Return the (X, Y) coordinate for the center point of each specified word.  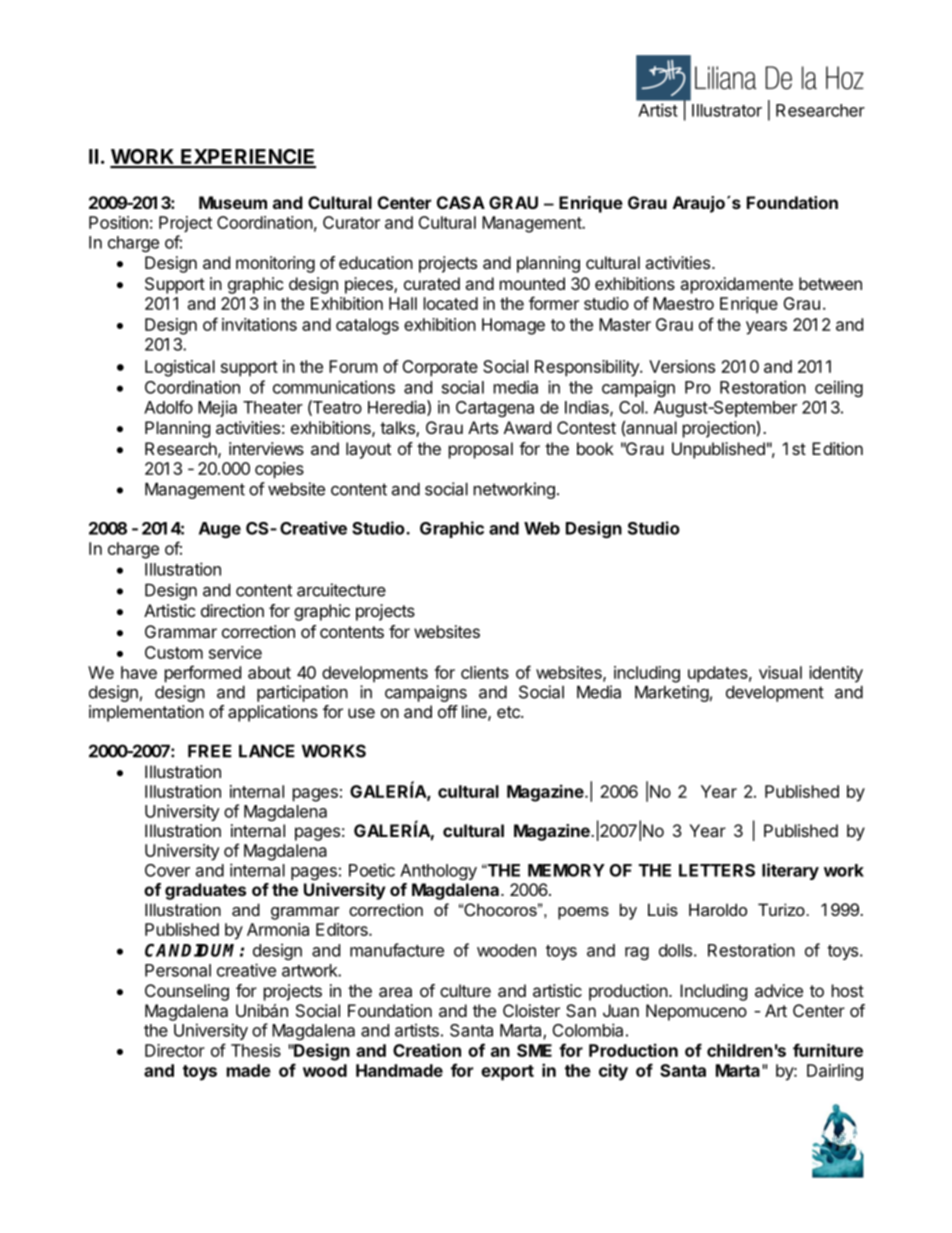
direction (232, 610)
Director (175, 1050)
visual (780, 672)
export (507, 1073)
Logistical (180, 368)
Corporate (440, 368)
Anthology (438, 872)
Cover (167, 870)
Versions (682, 366)
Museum (233, 202)
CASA (461, 202)
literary (790, 871)
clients (485, 672)
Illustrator (727, 110)
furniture (828, 1050)
